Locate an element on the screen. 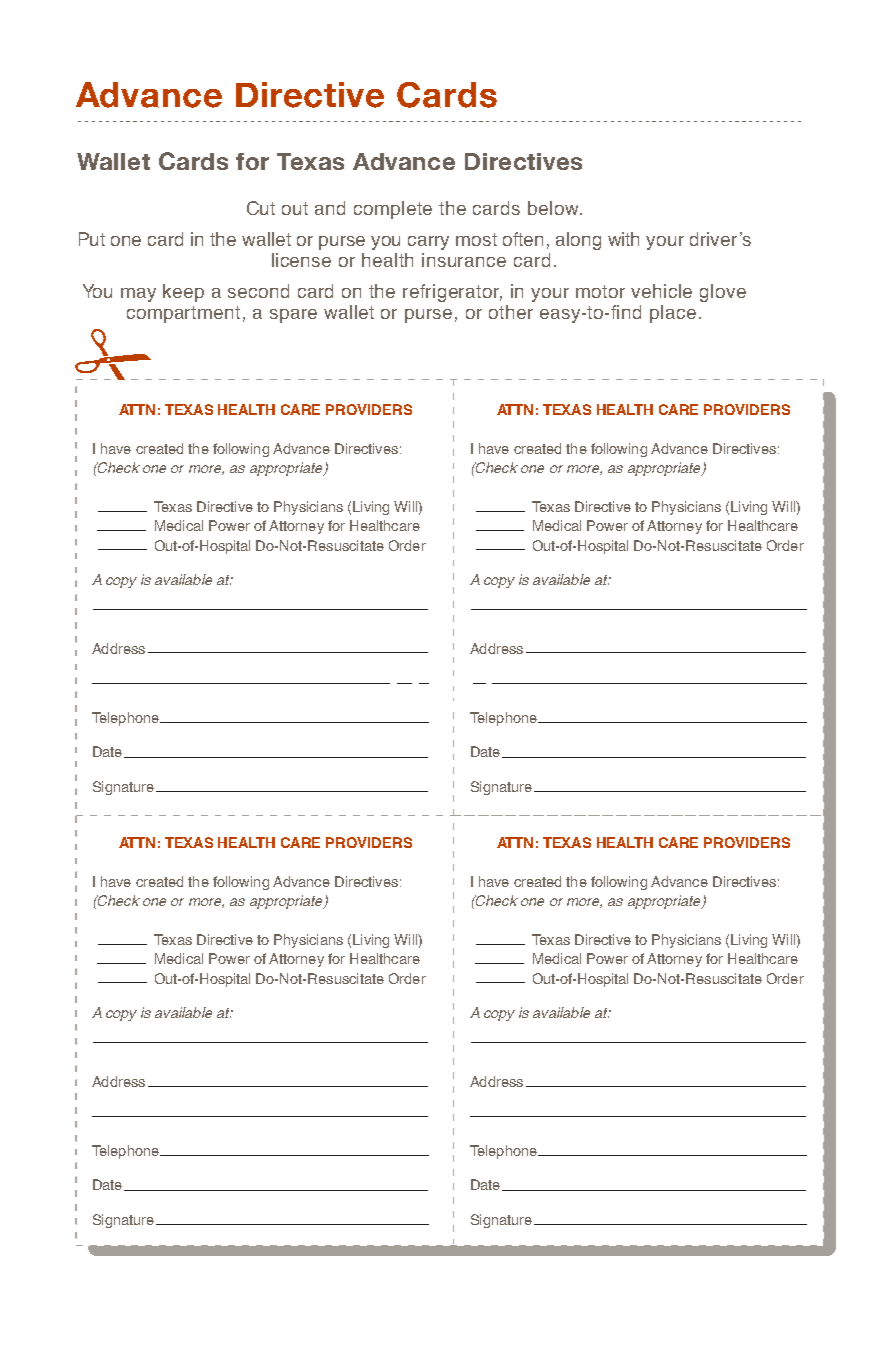  compartment is located at coordinates (183, 314).
